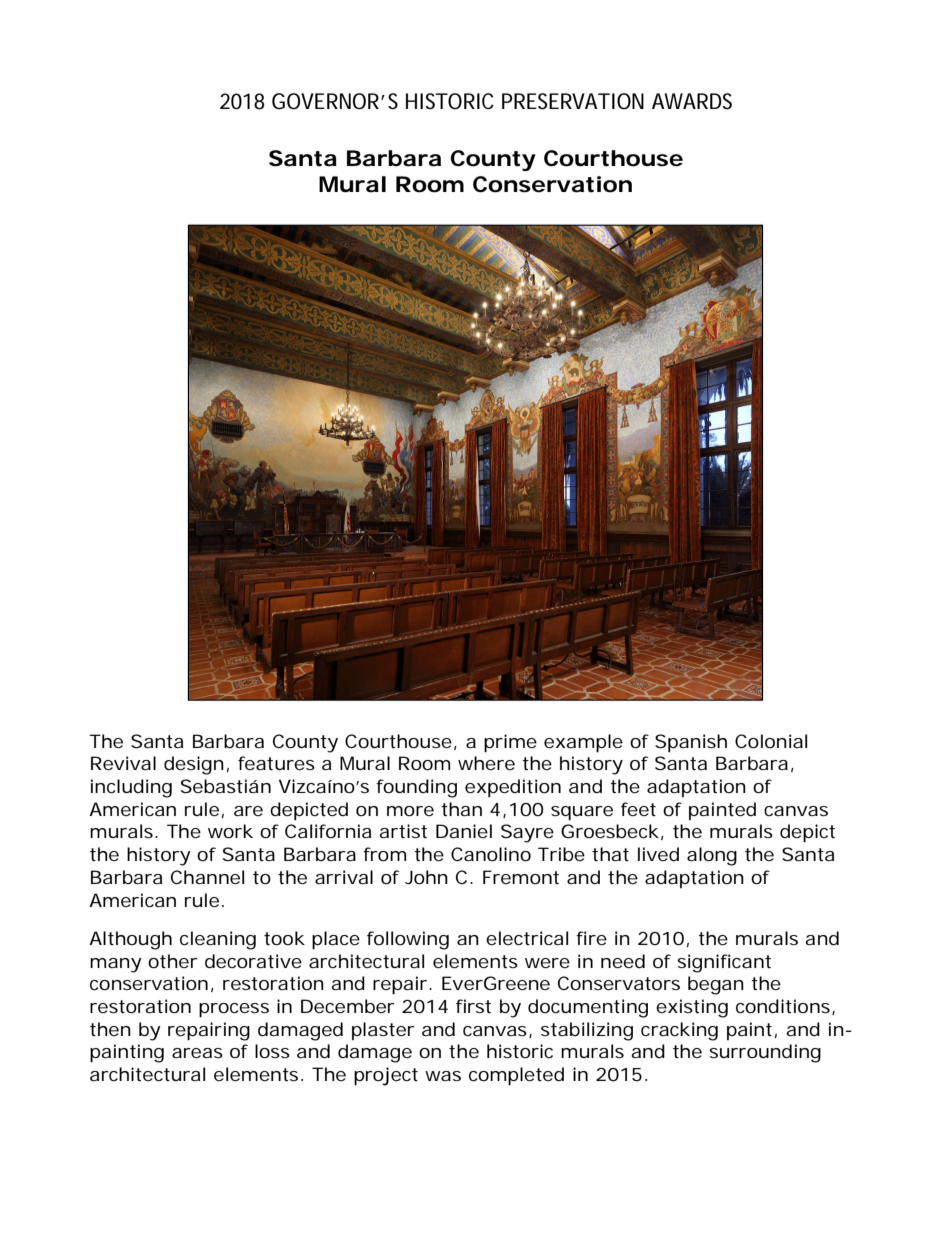 This image has height=1233, width=952. Describe the element at coordinates (510, 743) in the image. I see `prime` at that location.
